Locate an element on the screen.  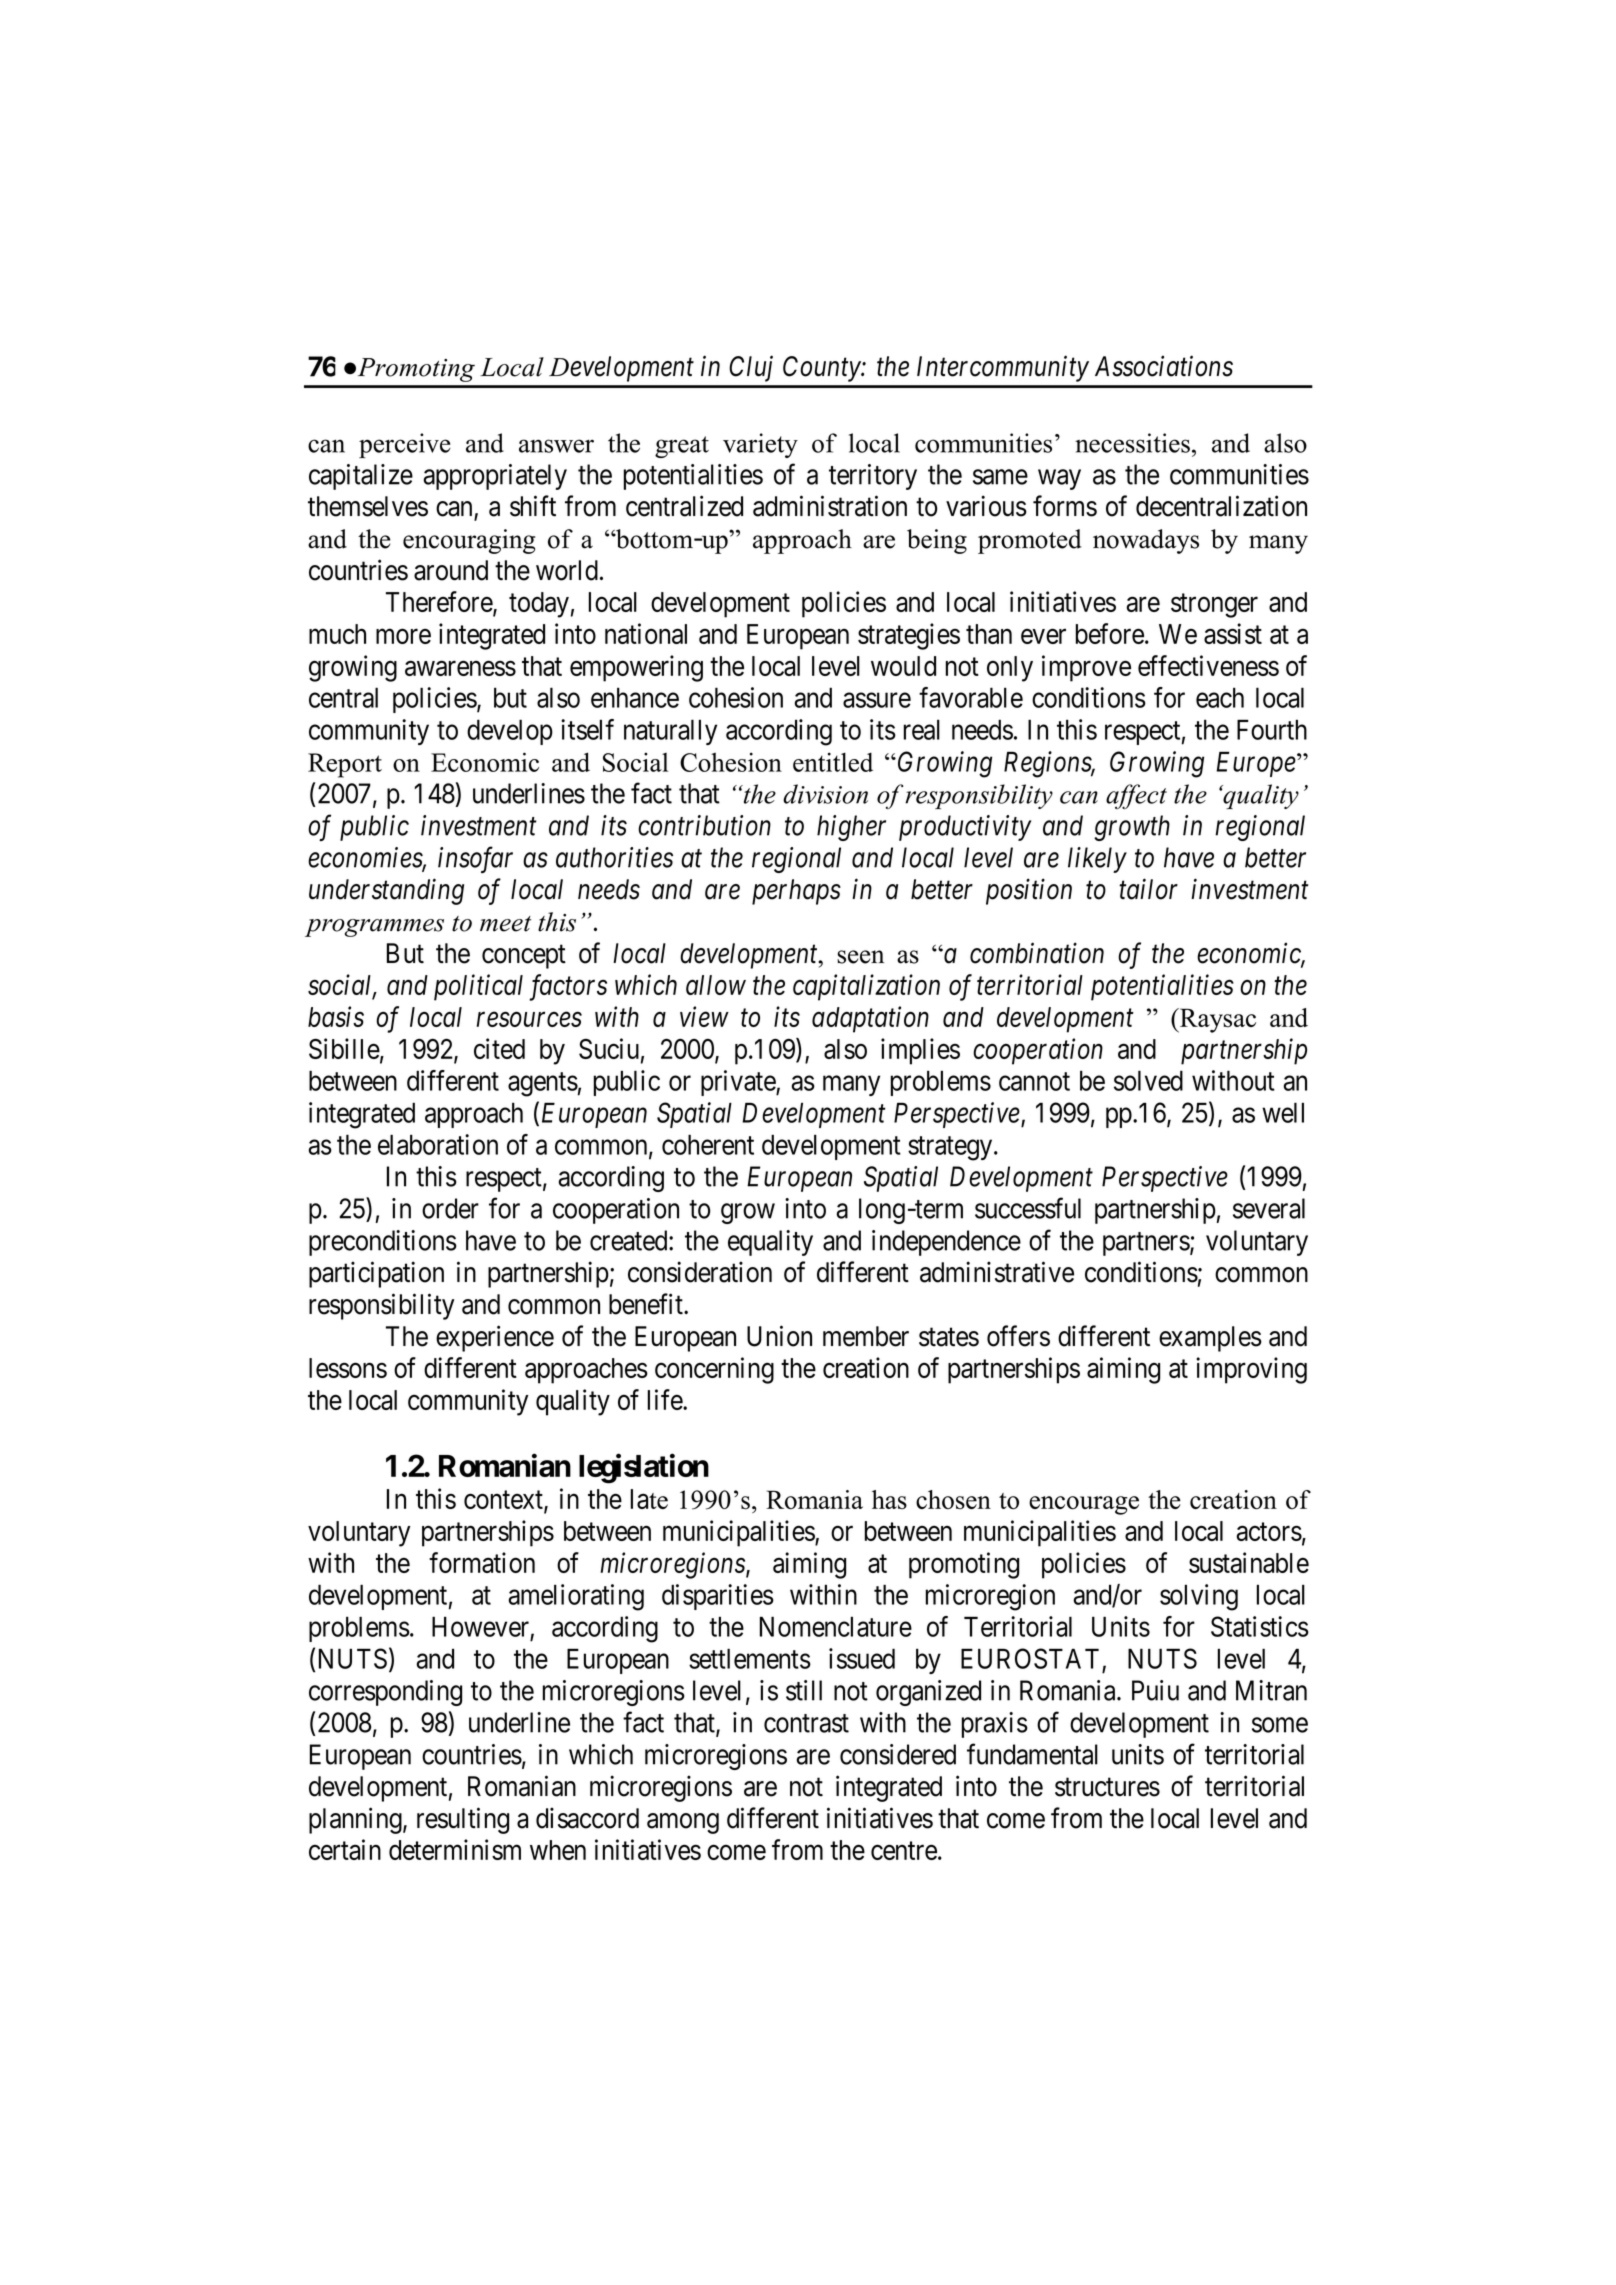
insofar is located at coordinates (475, 860).
